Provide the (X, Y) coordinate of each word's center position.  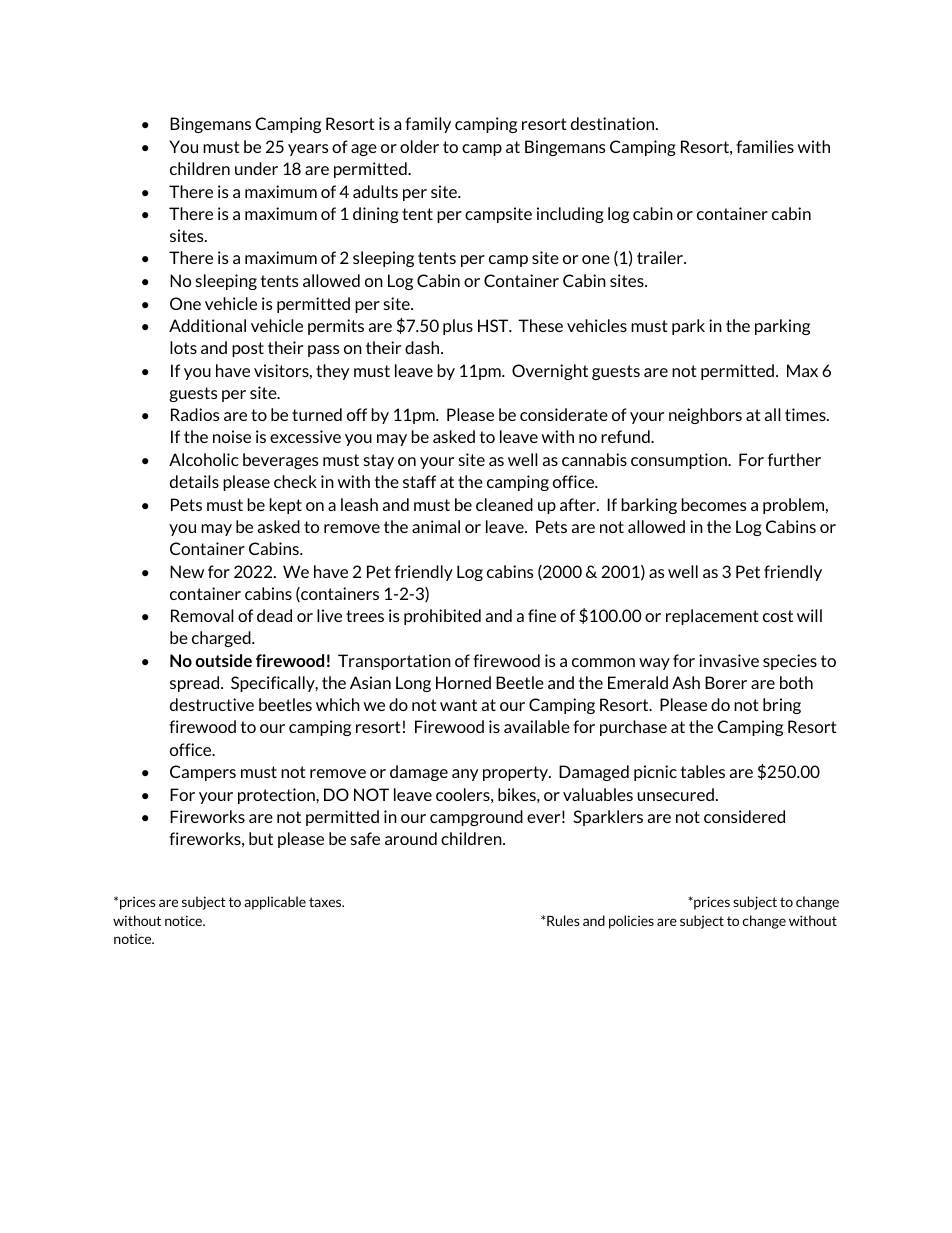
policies (631, 922)
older (419, 146)
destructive (212, 704)
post (248, 349)
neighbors (705, 416)
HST (494, 325)
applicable (275, 903)
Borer (726, 682)
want (458, 705)
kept (286, 506)
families (765, 146)
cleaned (504, 504)
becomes (714, 504)
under (256, 168)
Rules (562, 920)
